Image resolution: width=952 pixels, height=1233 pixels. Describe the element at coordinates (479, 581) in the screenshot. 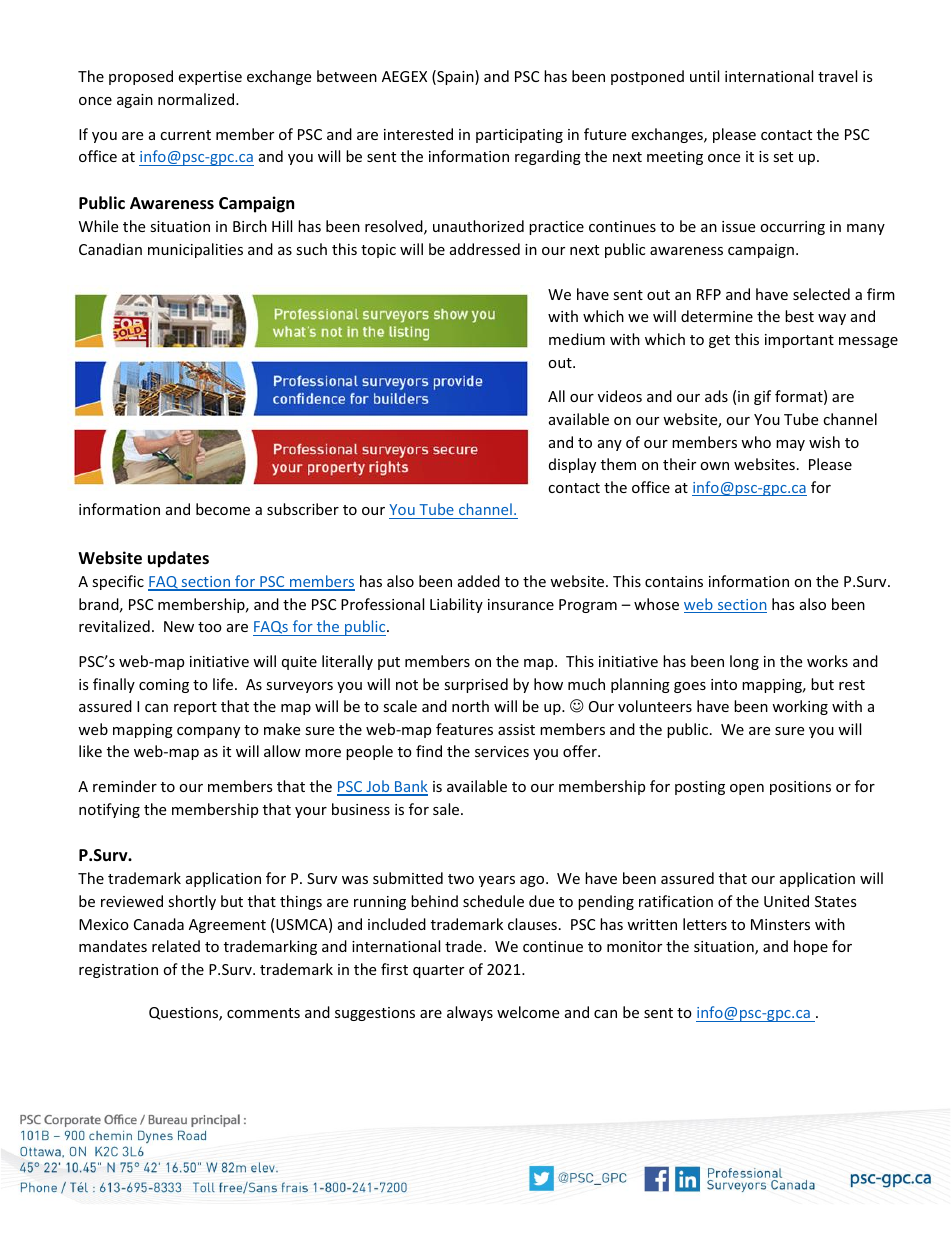

I see `added` at that location.
